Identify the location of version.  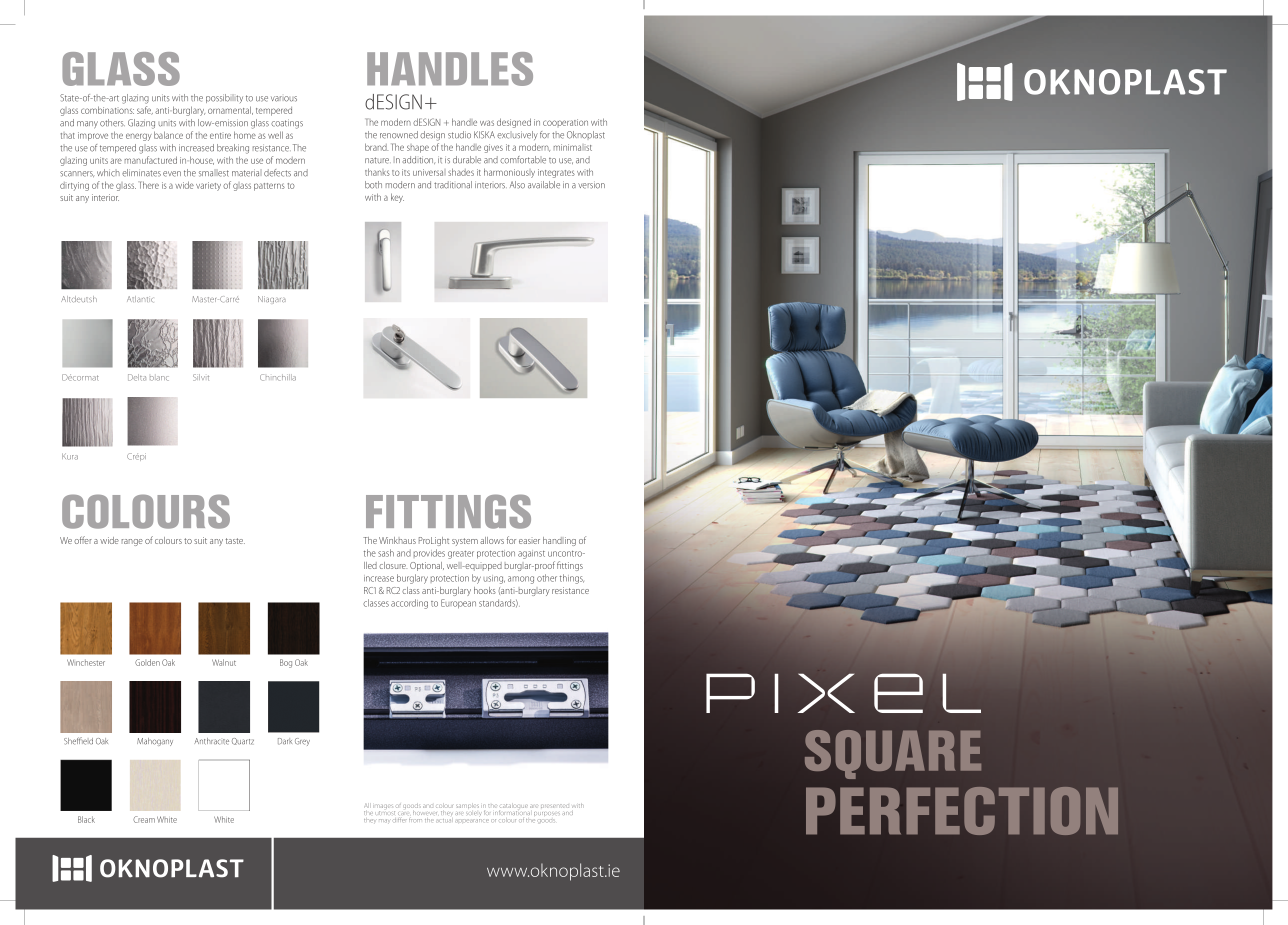
(591, 185).
